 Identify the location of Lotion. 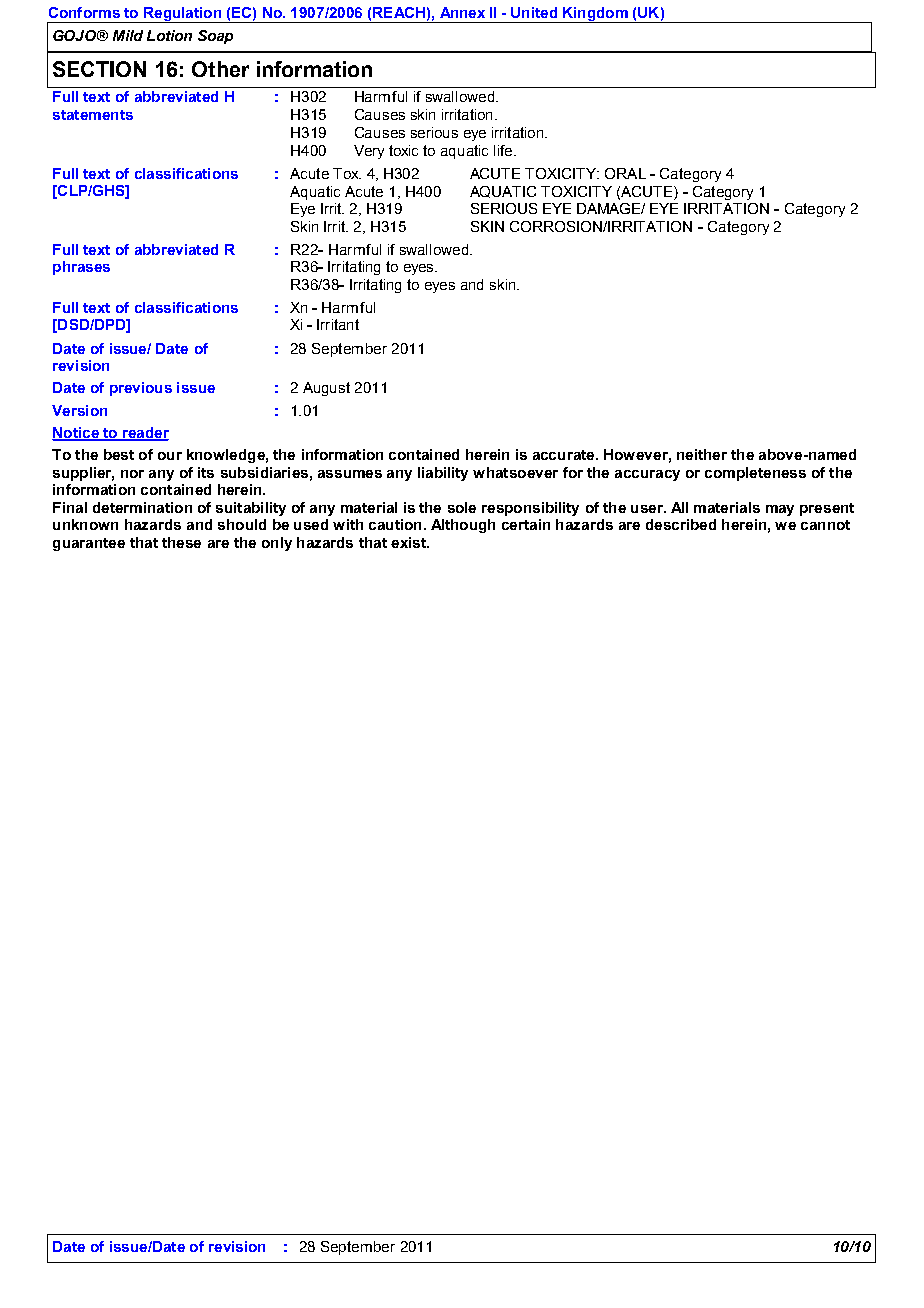
(169, 35).
